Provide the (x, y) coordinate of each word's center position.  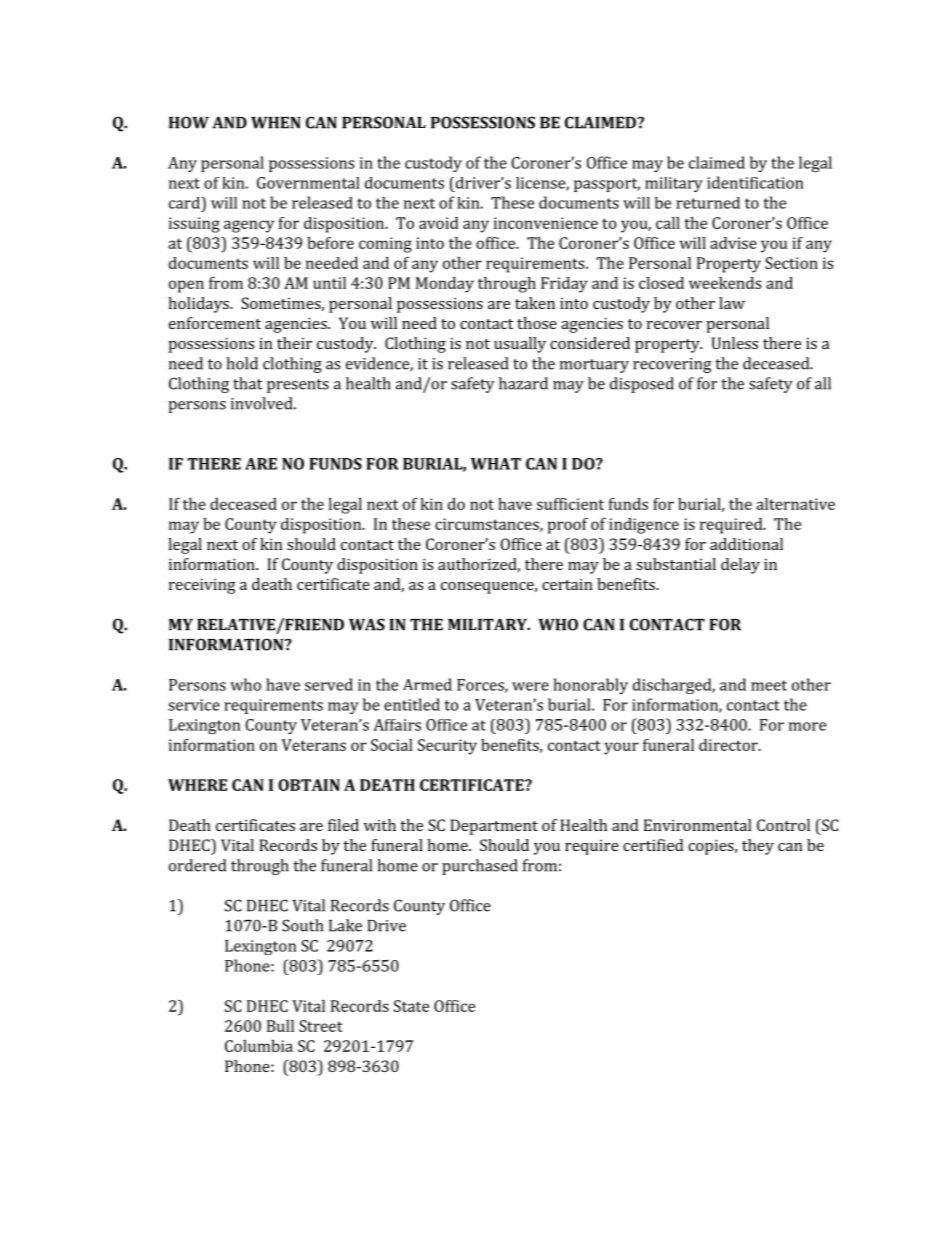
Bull (280, 1026)
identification (755, 182)
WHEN (276, 123)
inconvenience (546, 223)
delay (740, 566)
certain (567, 584)
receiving (202, 586)
